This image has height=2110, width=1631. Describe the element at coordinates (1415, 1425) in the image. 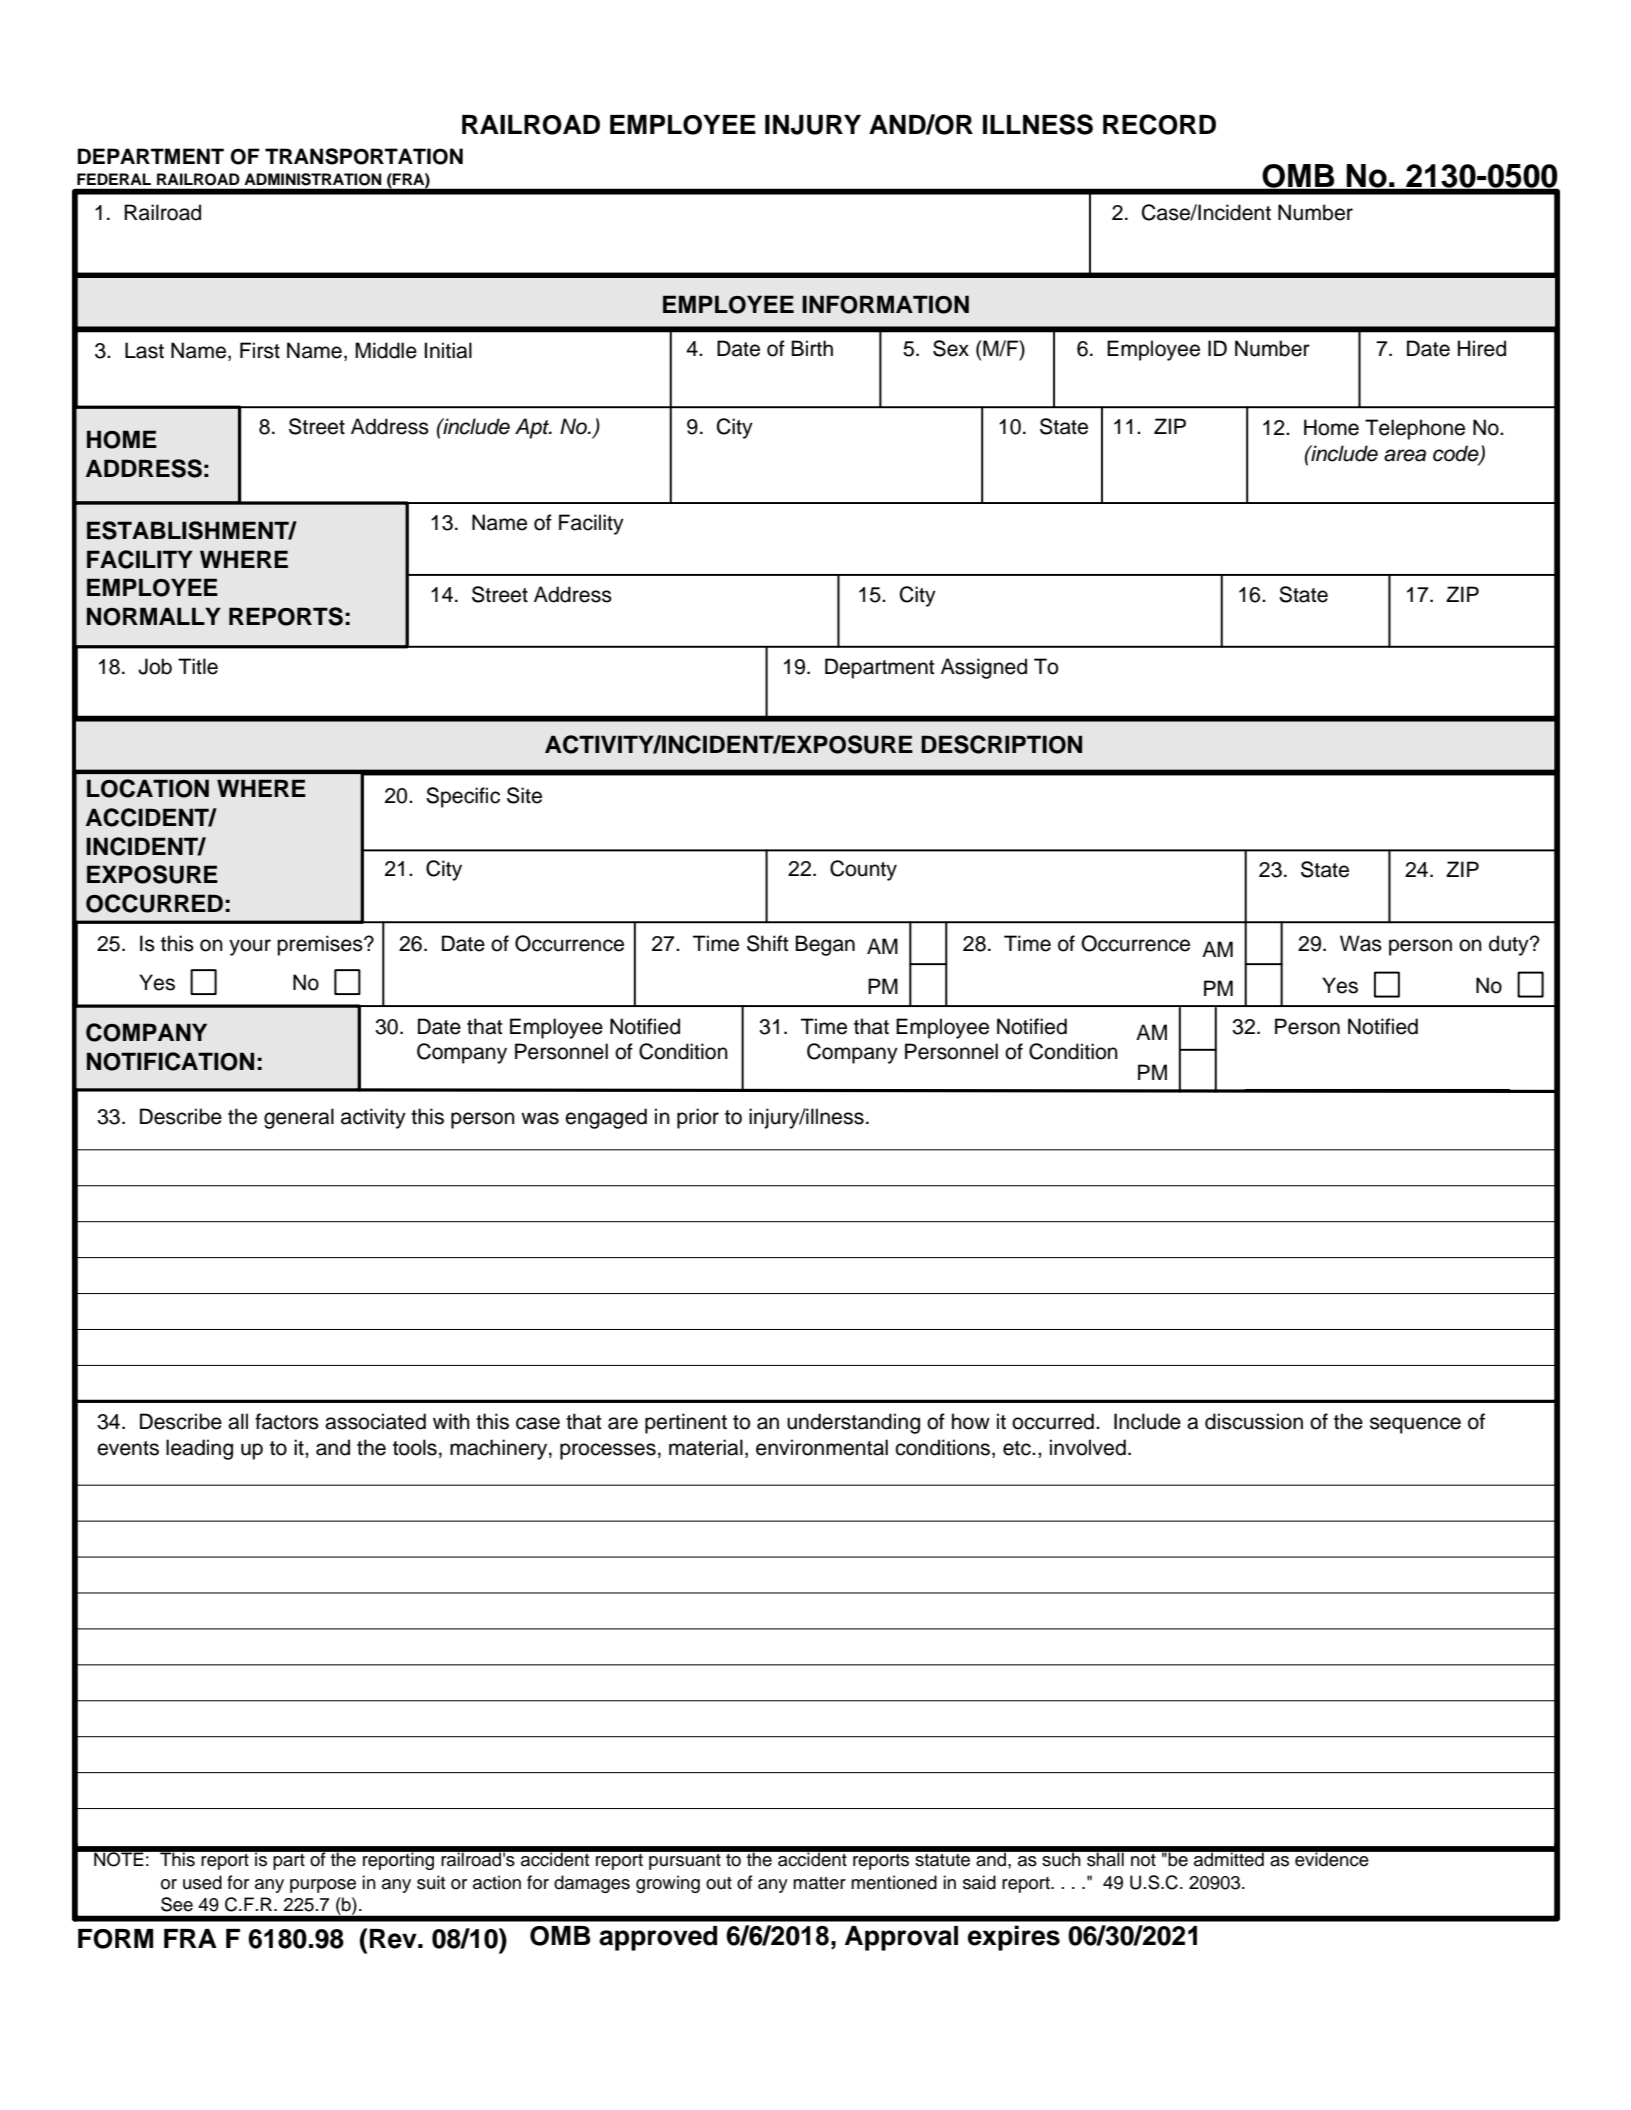

I see `sequence` at that location.
